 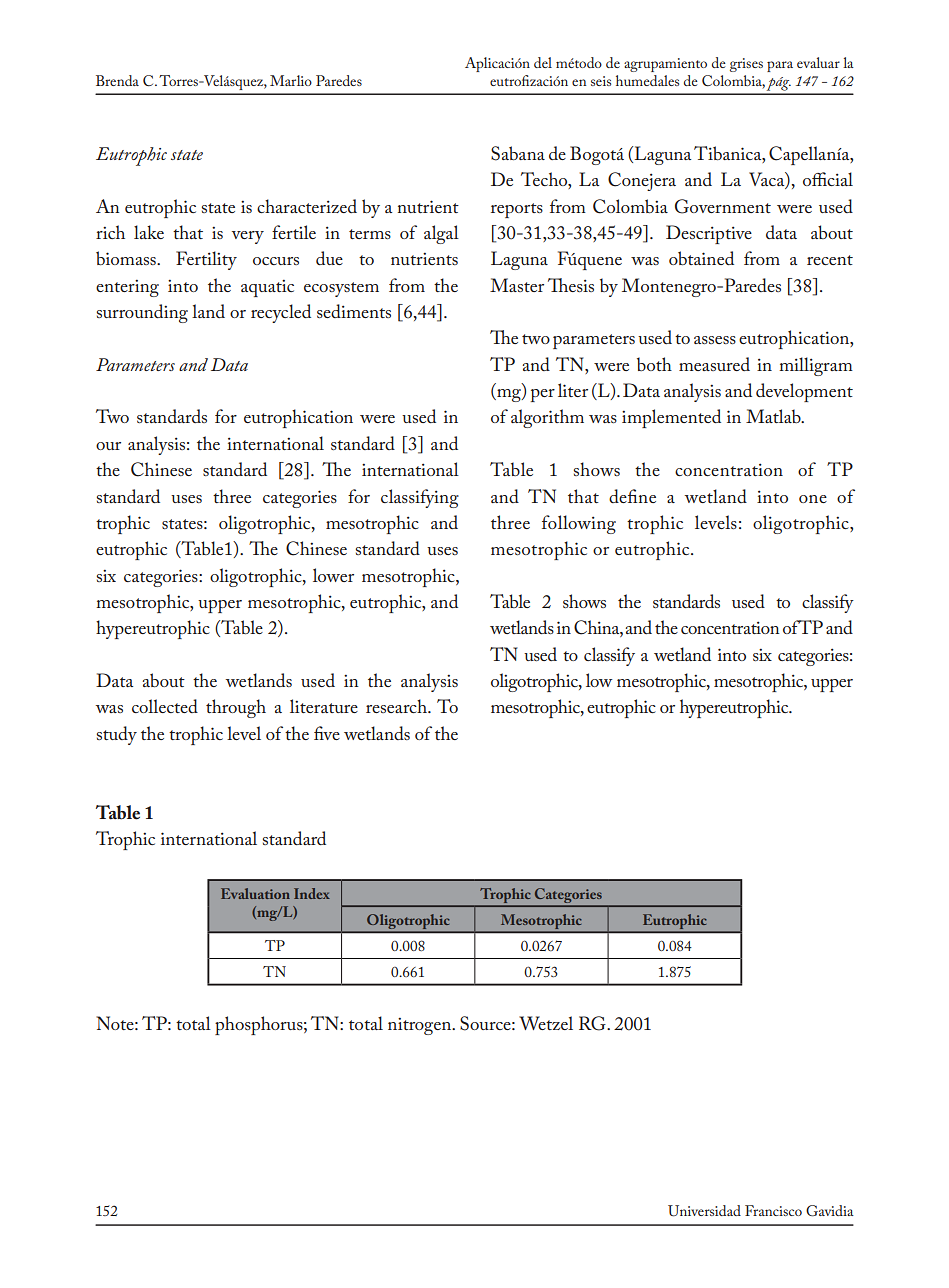 I want to click on Index, so click(x=312, y=893).
